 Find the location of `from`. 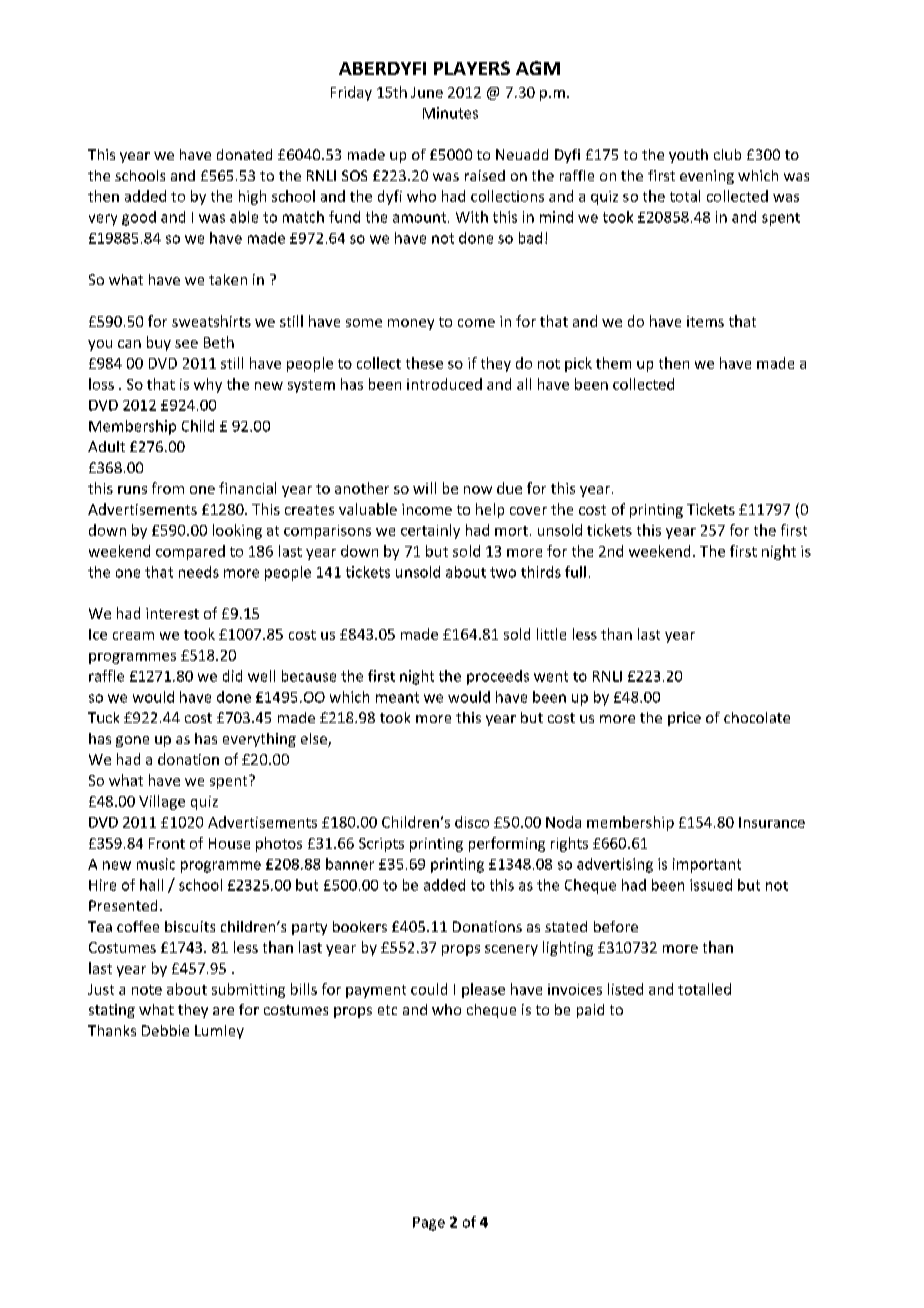

from is located at coordinates (168, 488).
